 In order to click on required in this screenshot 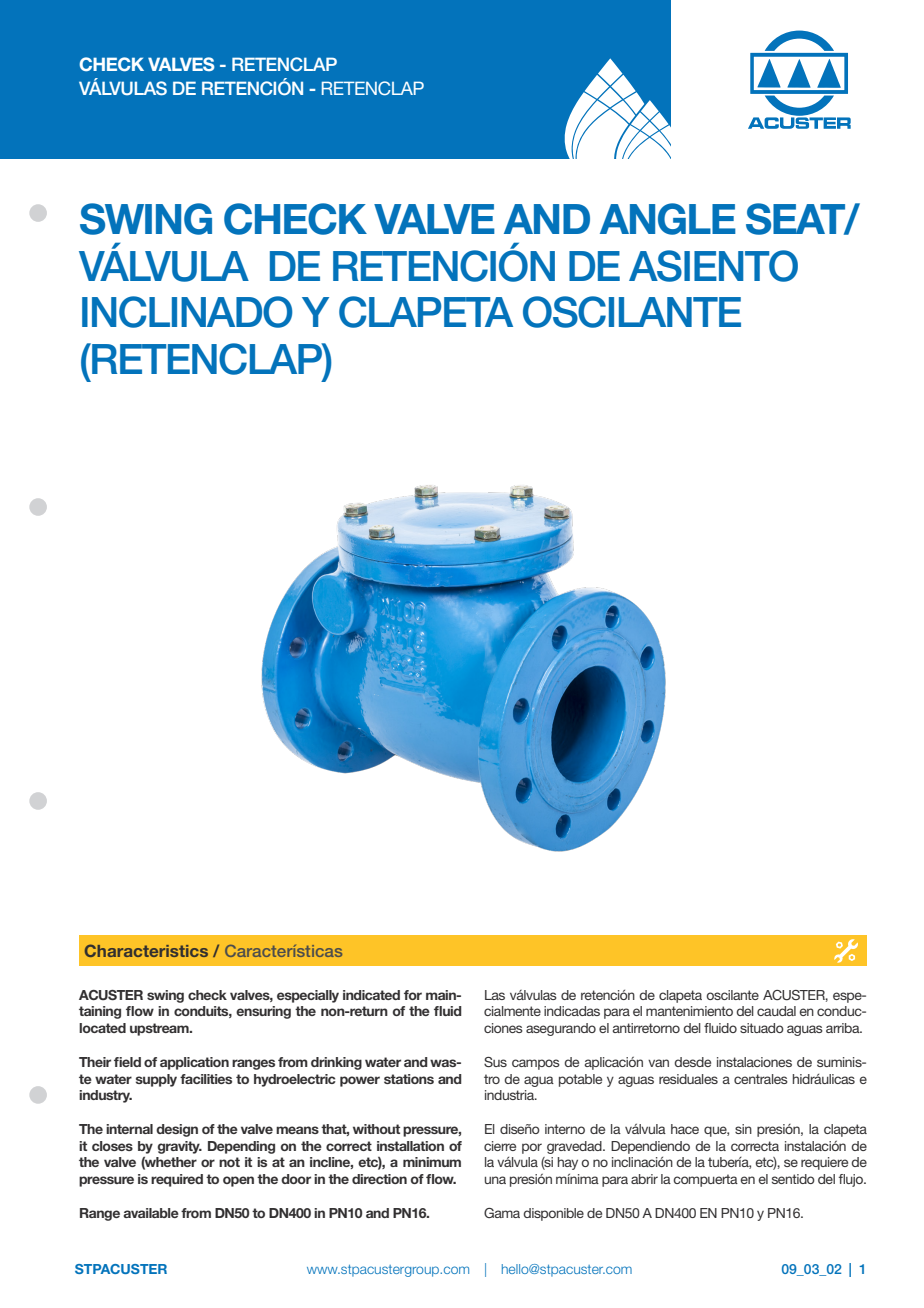, I will do `click(177, 1180)`.
